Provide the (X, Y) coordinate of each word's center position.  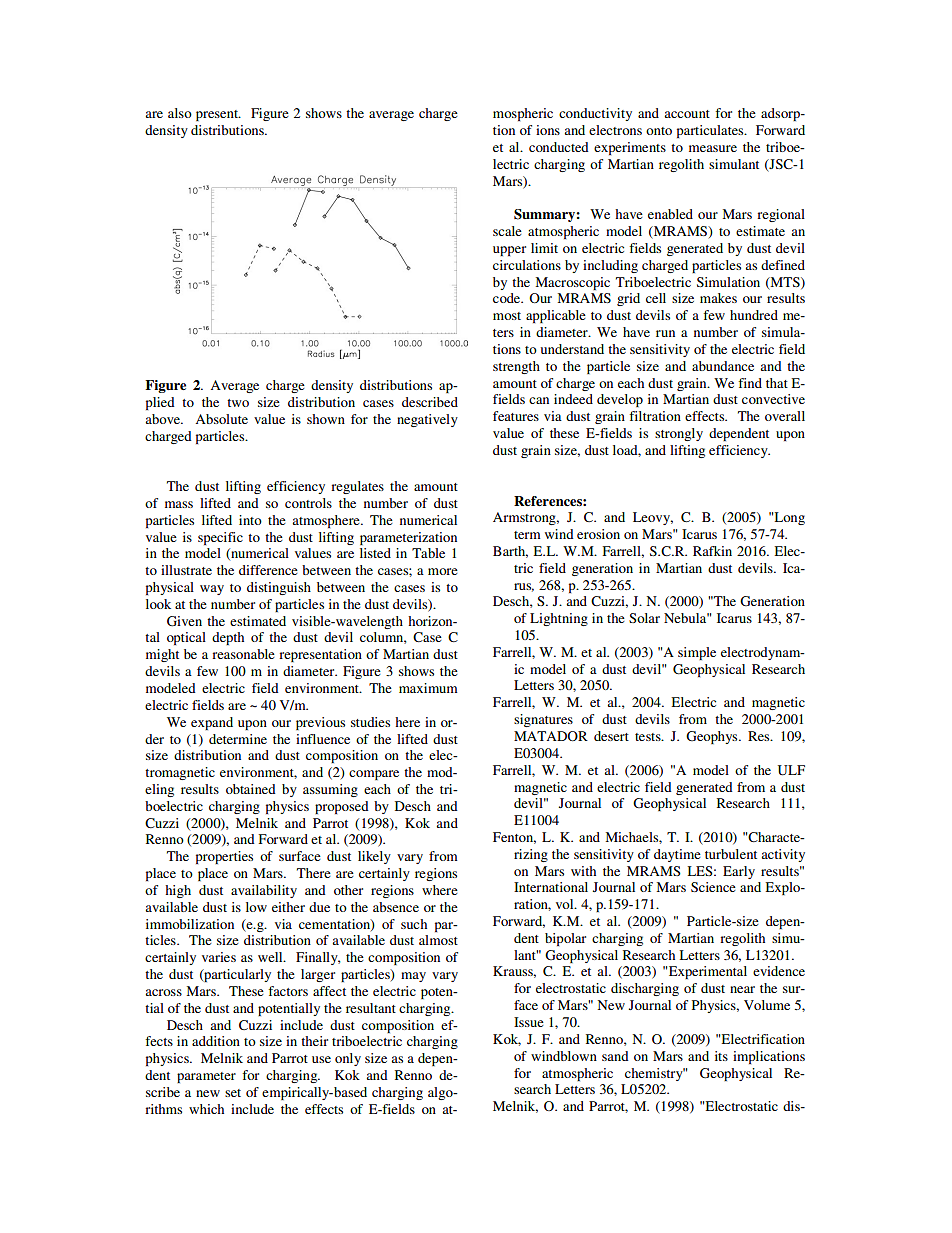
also (180, 113)
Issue (529, 1022)
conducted (559, 147)
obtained (251, 789)
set (233, 1093)
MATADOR (551, 736)
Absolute (221, 419)
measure (713, 148)
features (516, 416)
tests (649, 737)
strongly (679, 434)
